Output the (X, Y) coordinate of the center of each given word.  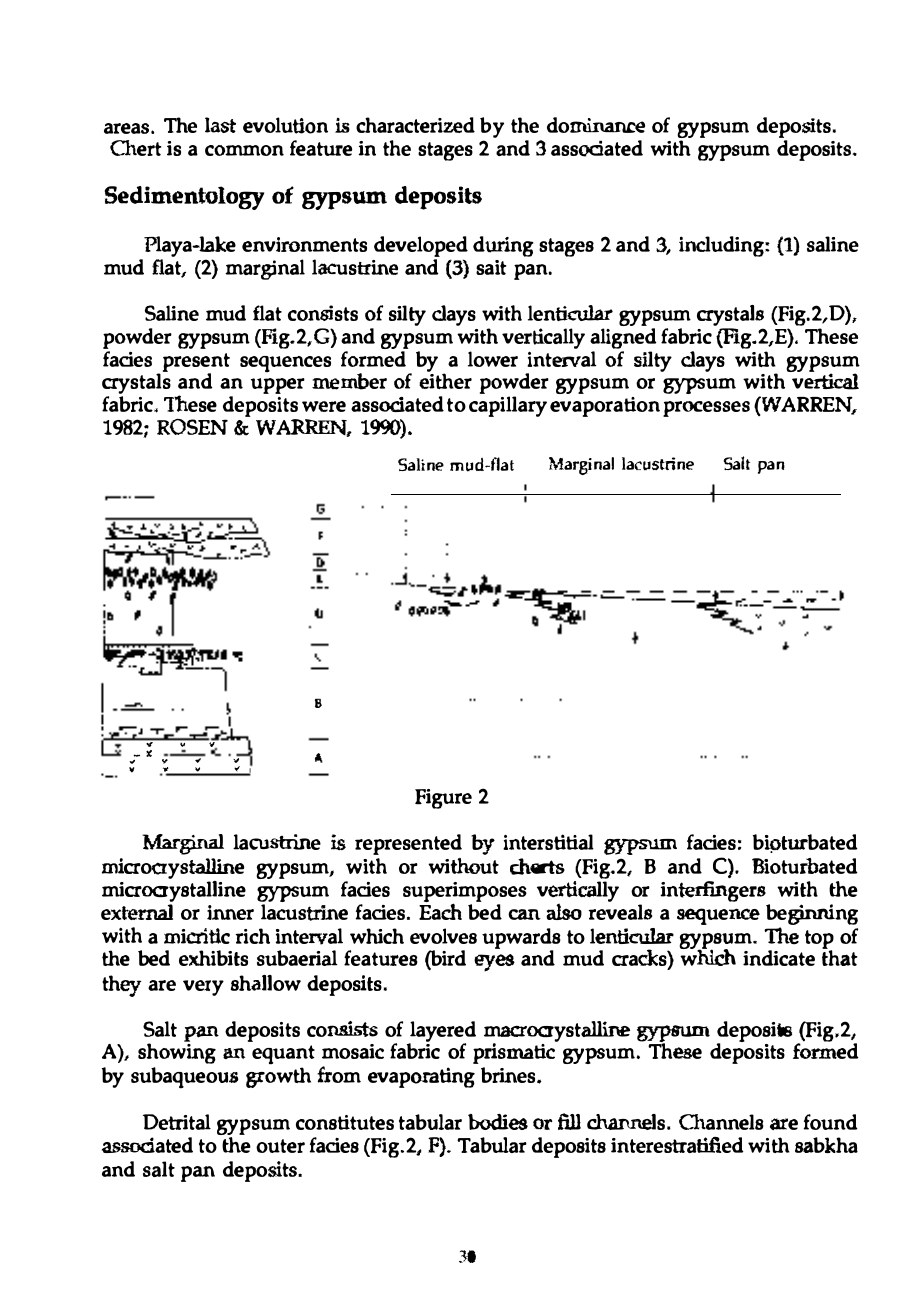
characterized (415, 125)
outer (280, 1146)
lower (493, 359)
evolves (443, 936)
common (244, 150)
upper (278, 386)
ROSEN (192, 427)
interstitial (548, 842)
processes (706, 409)
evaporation (605, 407)
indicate (779, 958)
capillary (508, 406)
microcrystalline (174, 891)
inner (230, 912)
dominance (596, 125)
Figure (443, 799)
